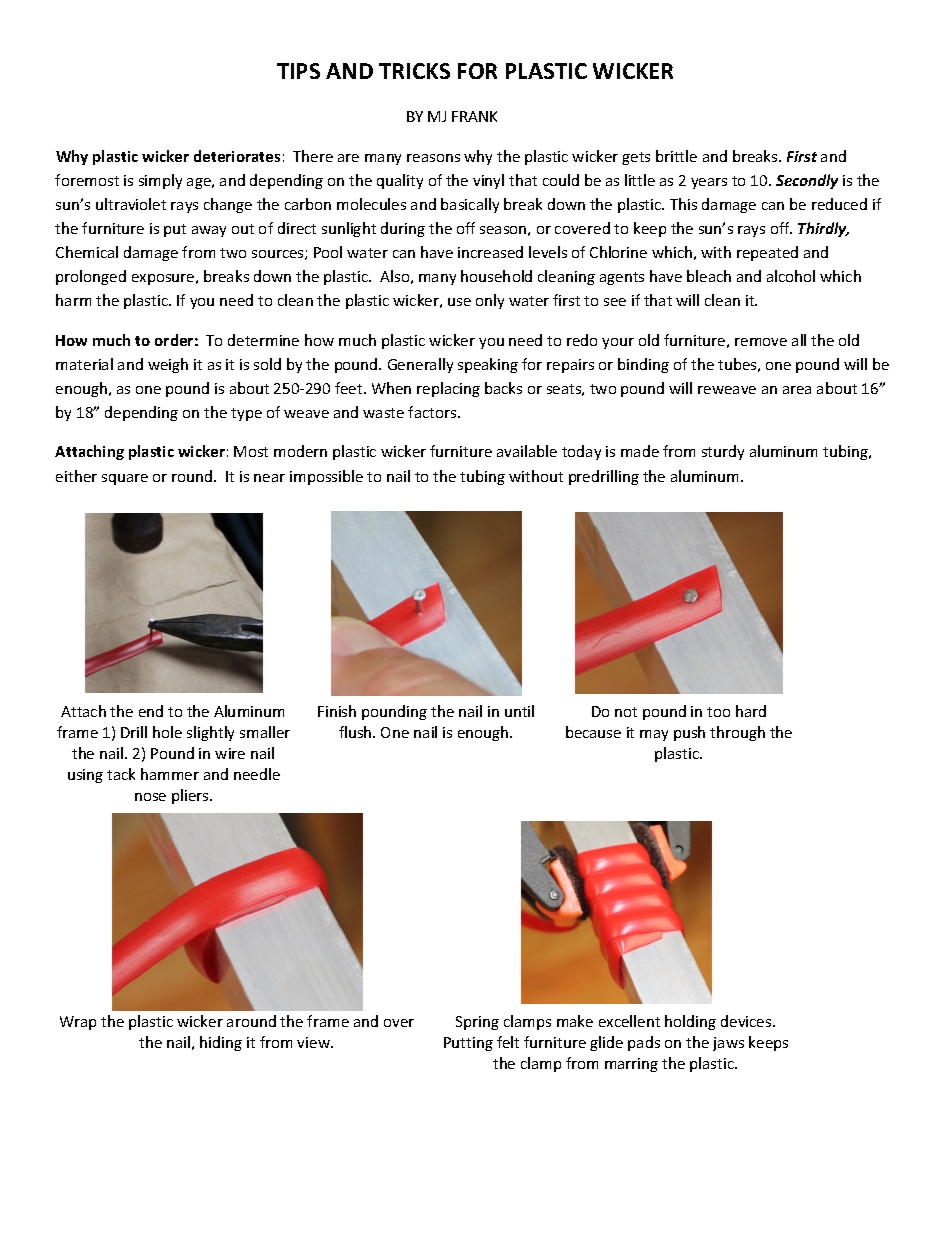 The image size is (952, 1233). I want to click on deteriorates, so click(237, 156).
